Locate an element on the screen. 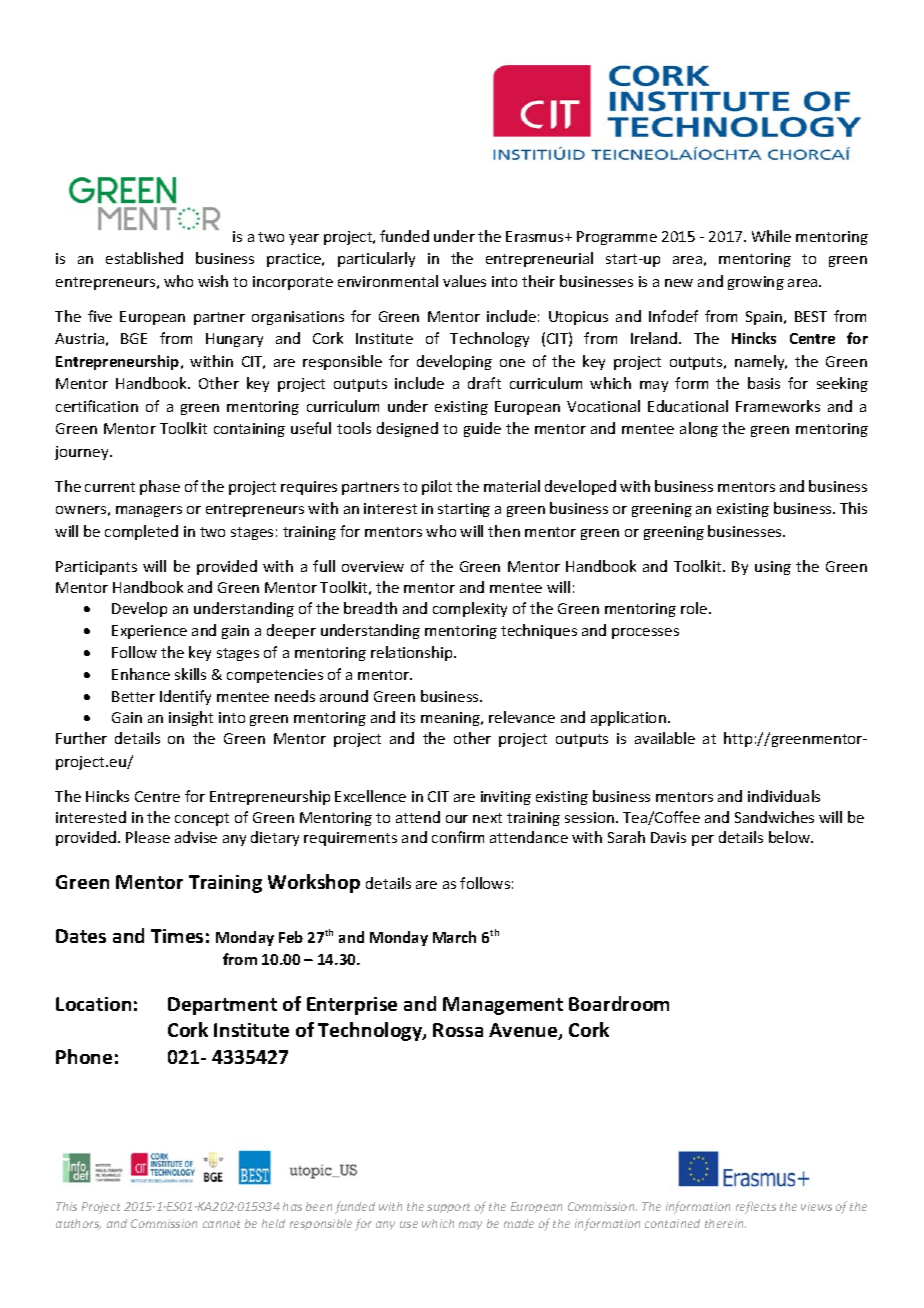 The width and height of the screenshot is (924, 1308). growing is located at coordinates (756, 283).
